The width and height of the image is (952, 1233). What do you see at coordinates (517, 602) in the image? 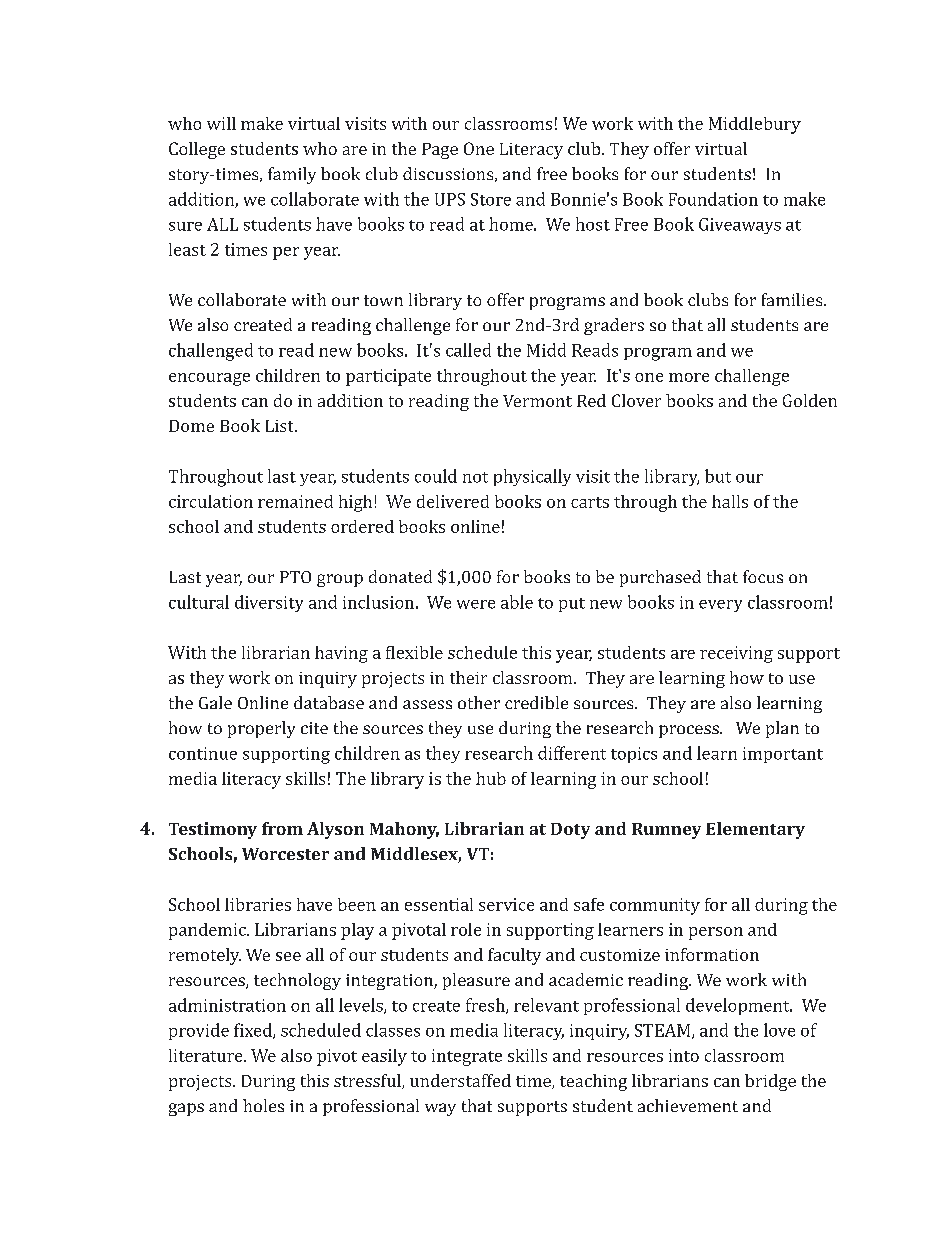
I see `able` at bounding box center [517, 602].
